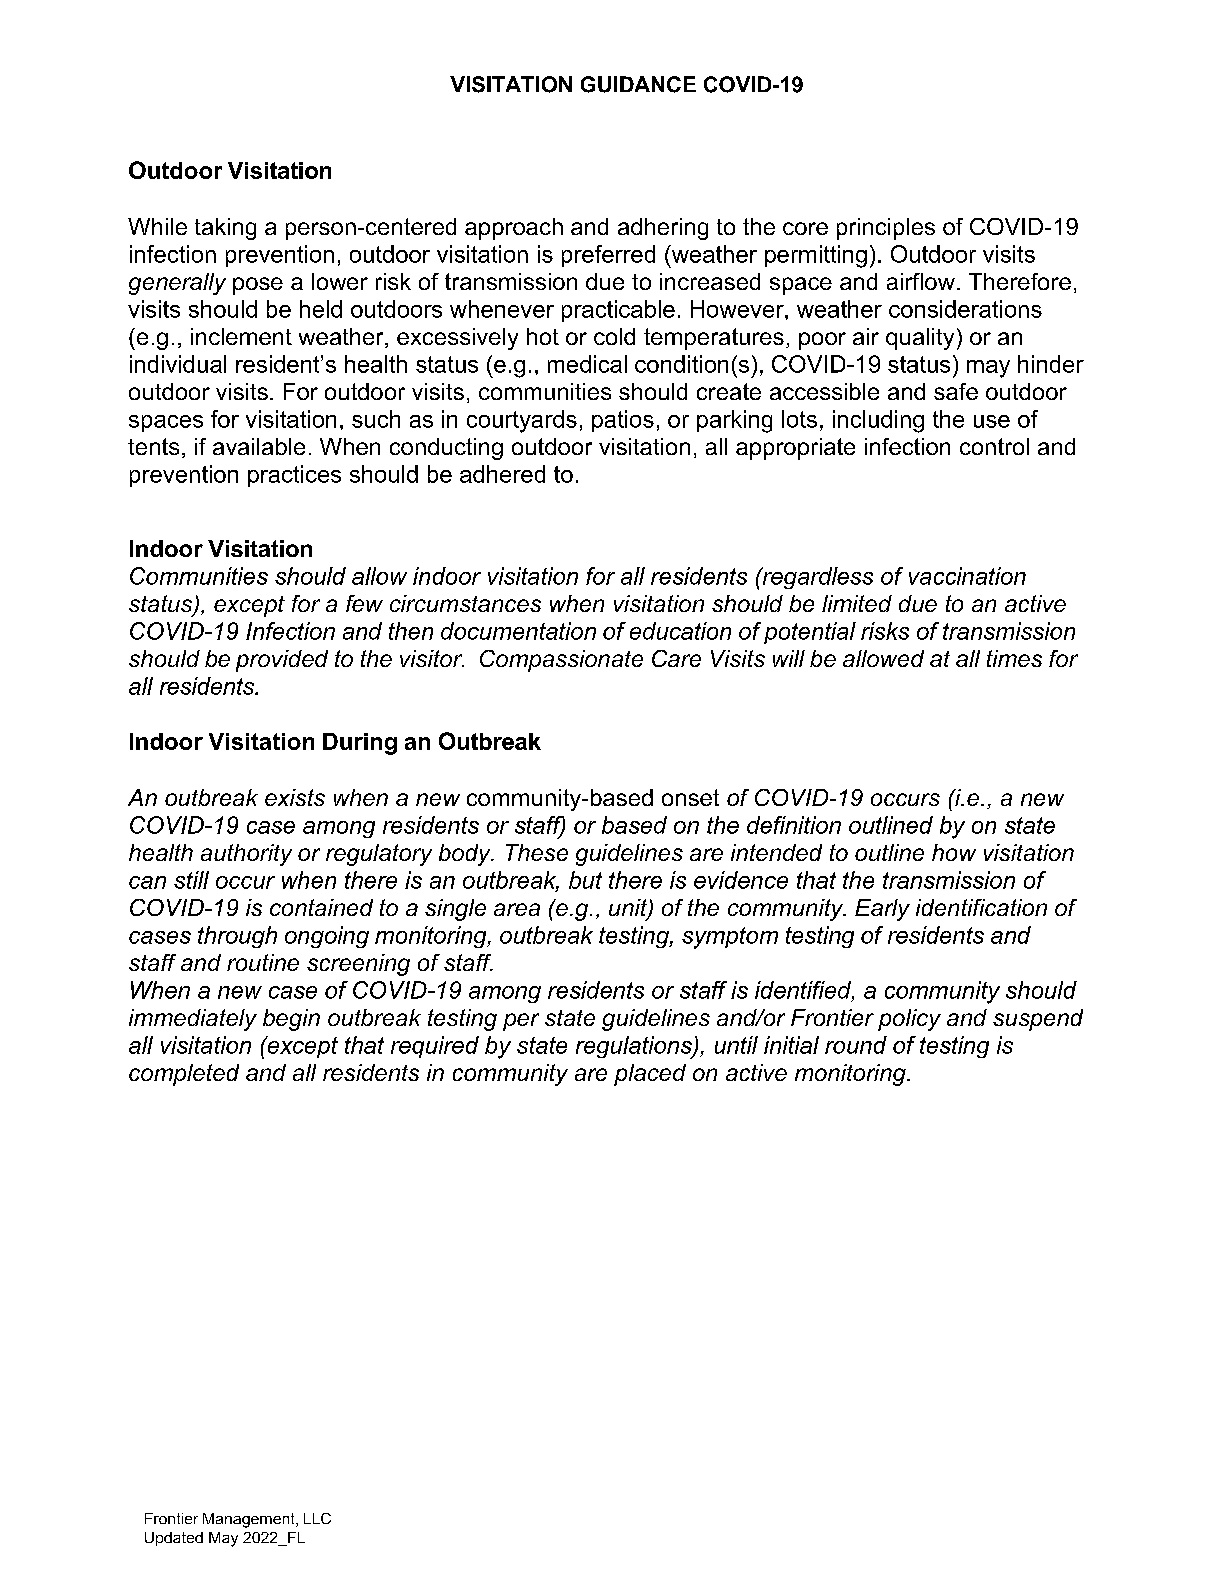 The image size is (1219, 1578). Describe the element at coordinates (1014, 658) in the document. I see `times` at that location.
